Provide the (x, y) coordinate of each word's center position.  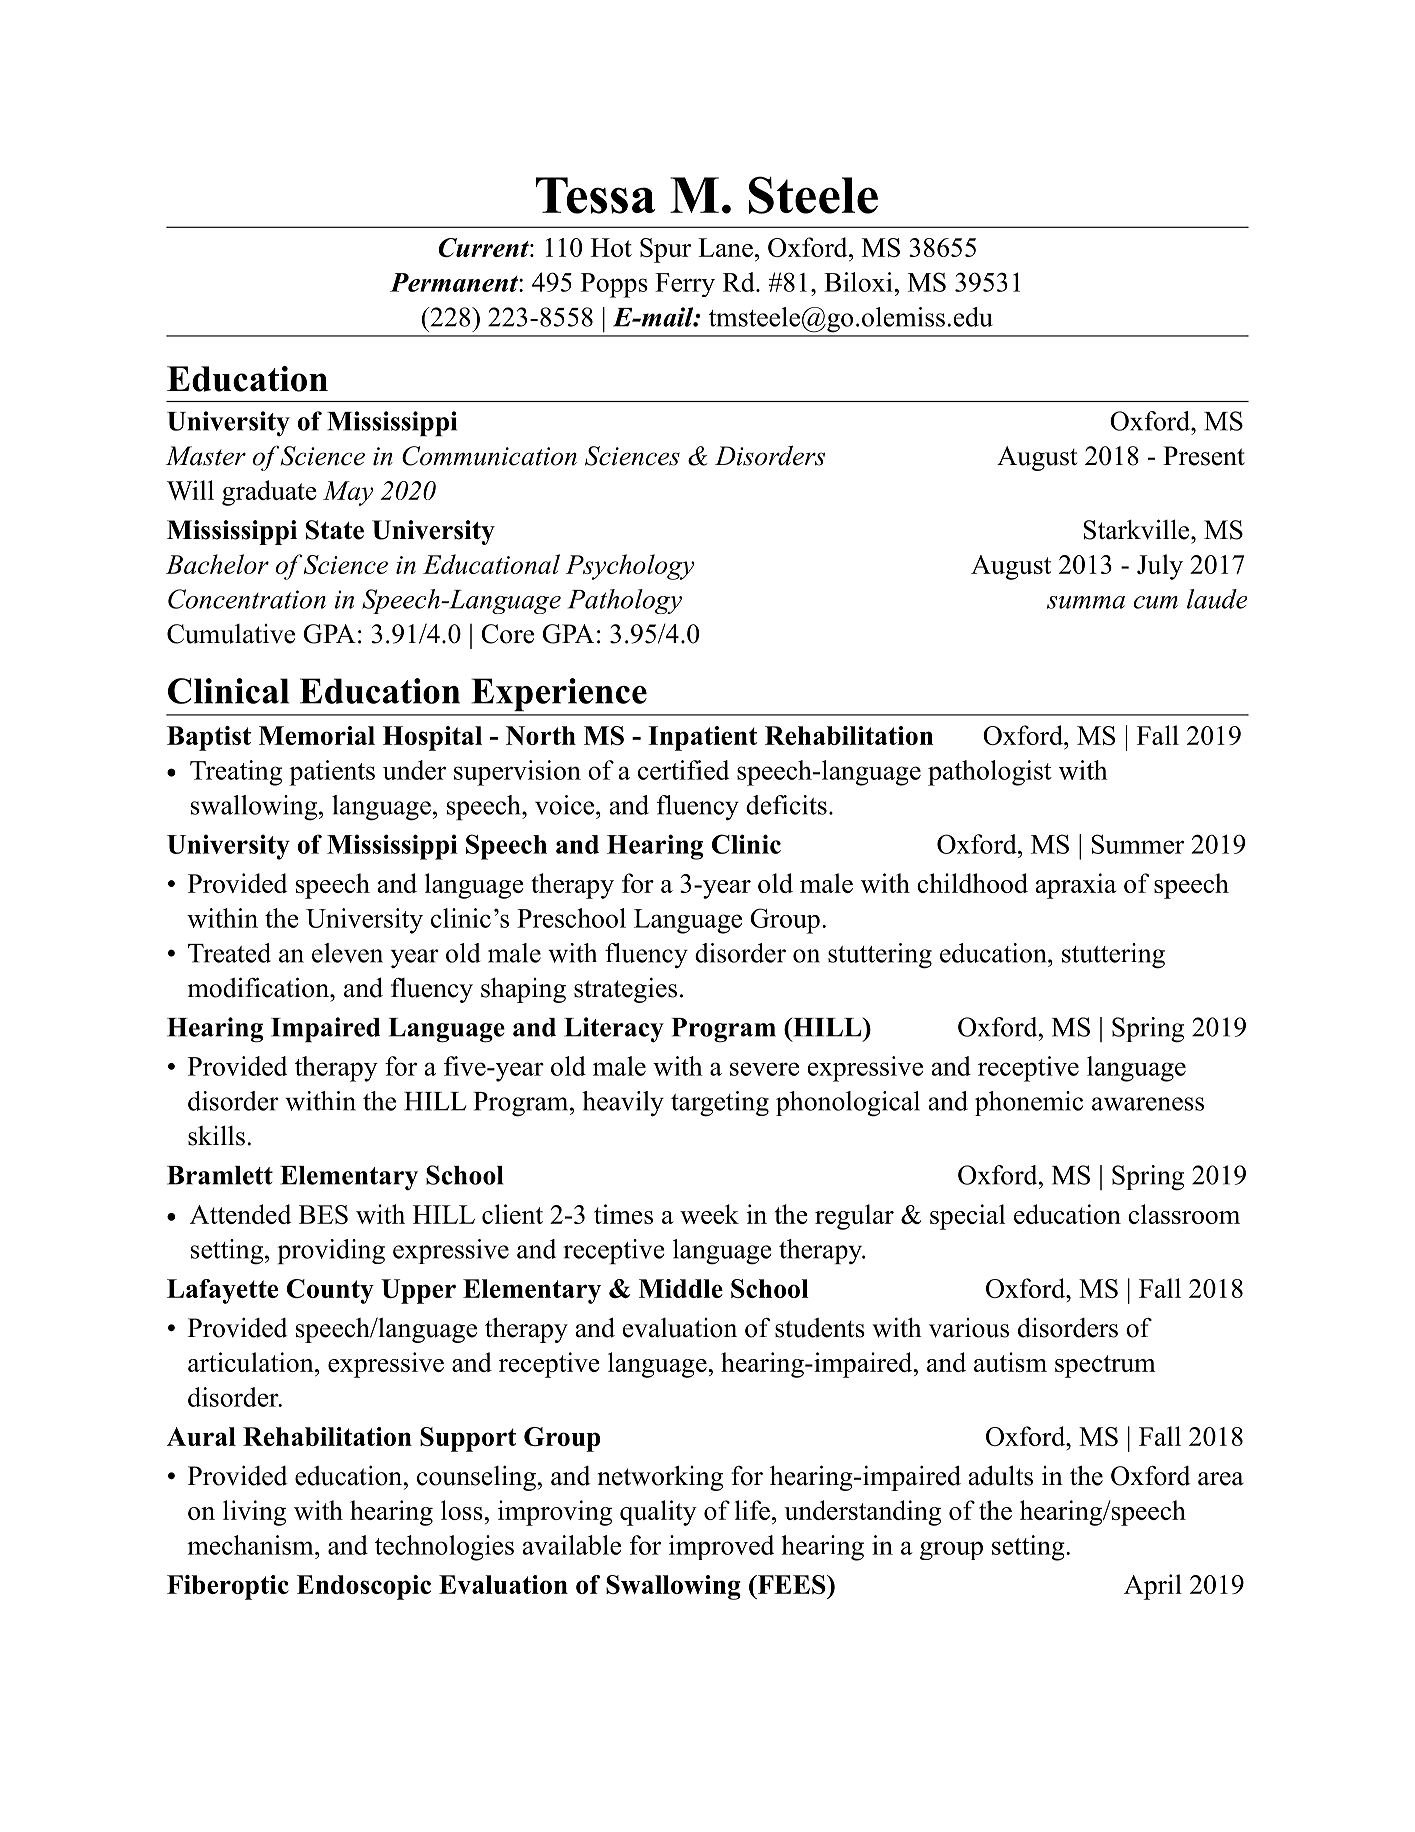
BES (323, 1214)
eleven (347, 953)
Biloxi (859, 282)
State (335, 530)
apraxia (1075, 886)
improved (721, 1547)
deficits (786, 805)
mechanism (251, 1545)
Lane (725, 247)
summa (1086, 602)
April (1153, 1587)
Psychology (630, 567)
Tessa (596, 195)
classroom (1184, 1214)
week (709, 1214)
